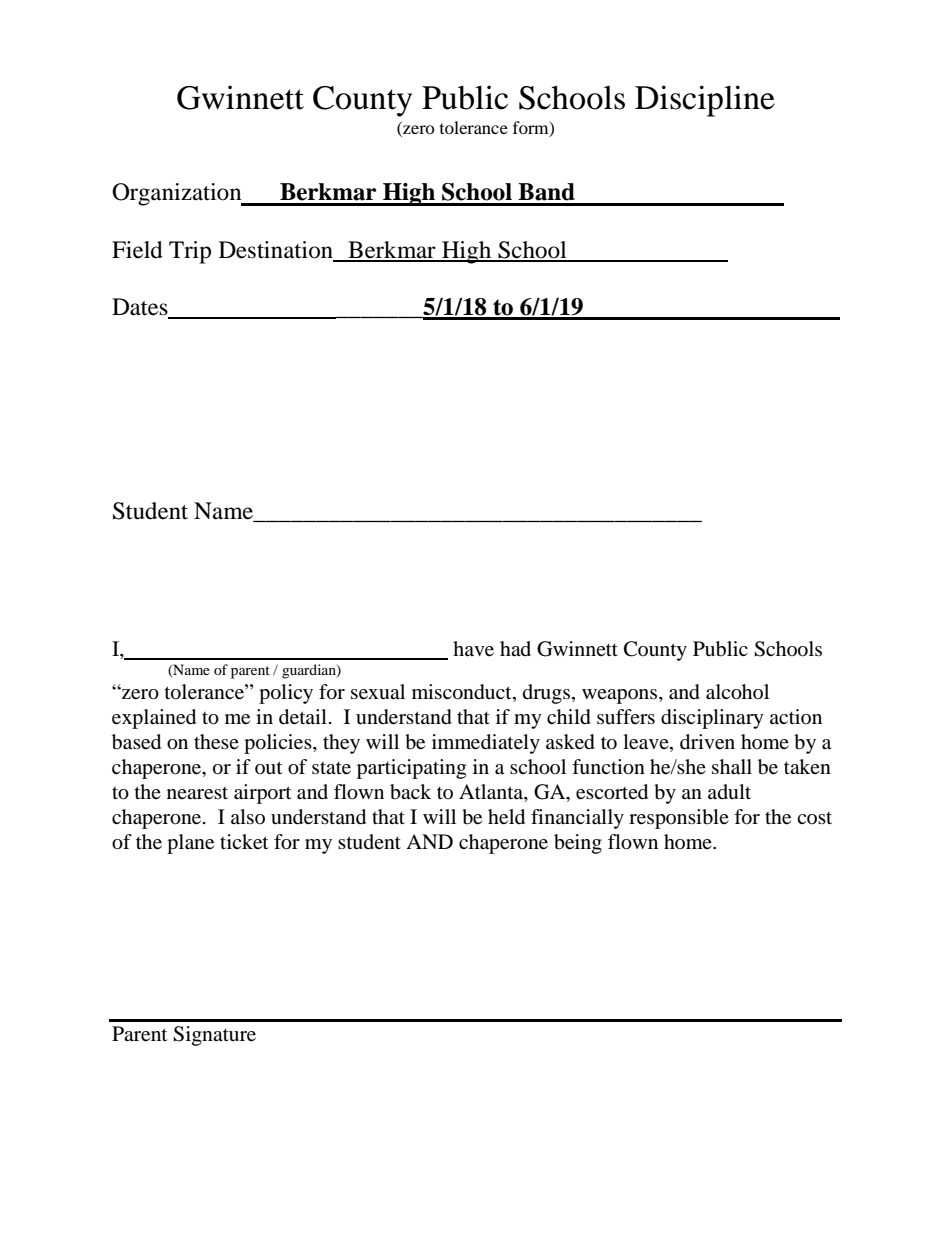  What do you see at coordinates (178, 194) in the screenshot?
I see `Organization` at bounding box center [178, 194].
